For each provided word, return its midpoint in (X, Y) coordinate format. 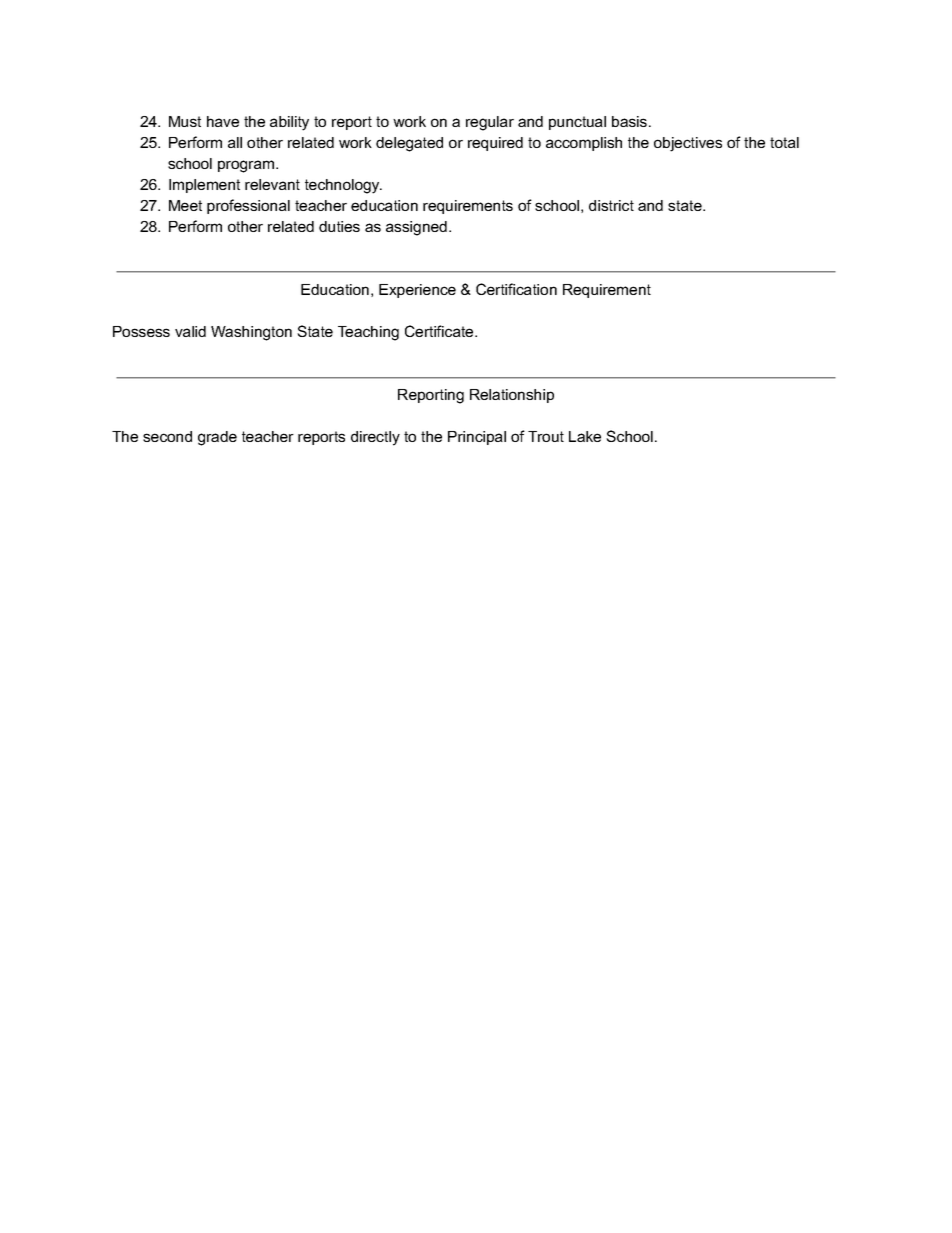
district (611, 205)
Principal (477, 438)
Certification (516, 289)
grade (217, 438)
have (223, 121)
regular (490, 123)
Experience (417, 291)
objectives (688, 144)
